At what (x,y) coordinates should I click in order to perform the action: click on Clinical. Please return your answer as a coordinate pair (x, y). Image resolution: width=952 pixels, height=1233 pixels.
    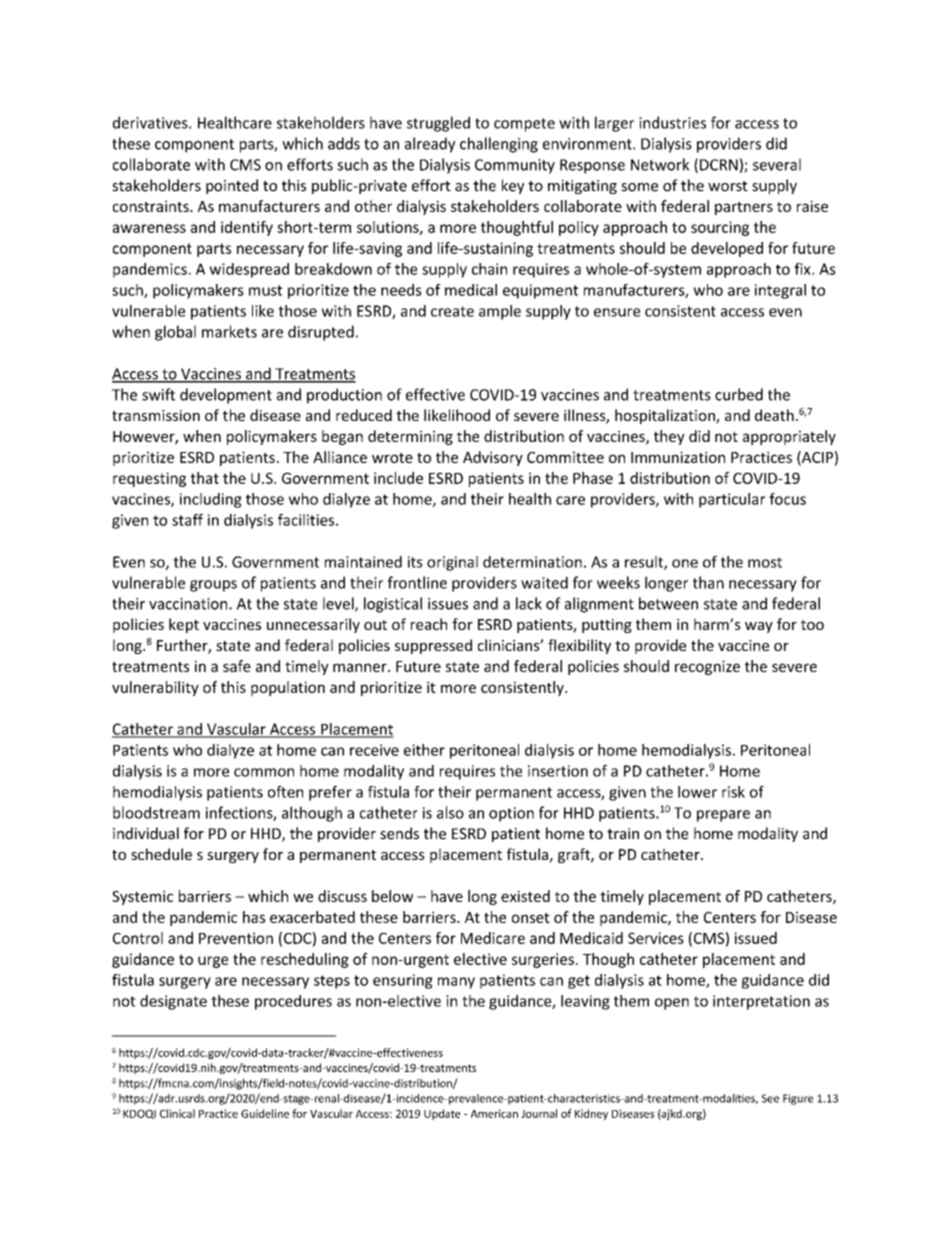
    Looking at the image, I should click on (177, 1113).
